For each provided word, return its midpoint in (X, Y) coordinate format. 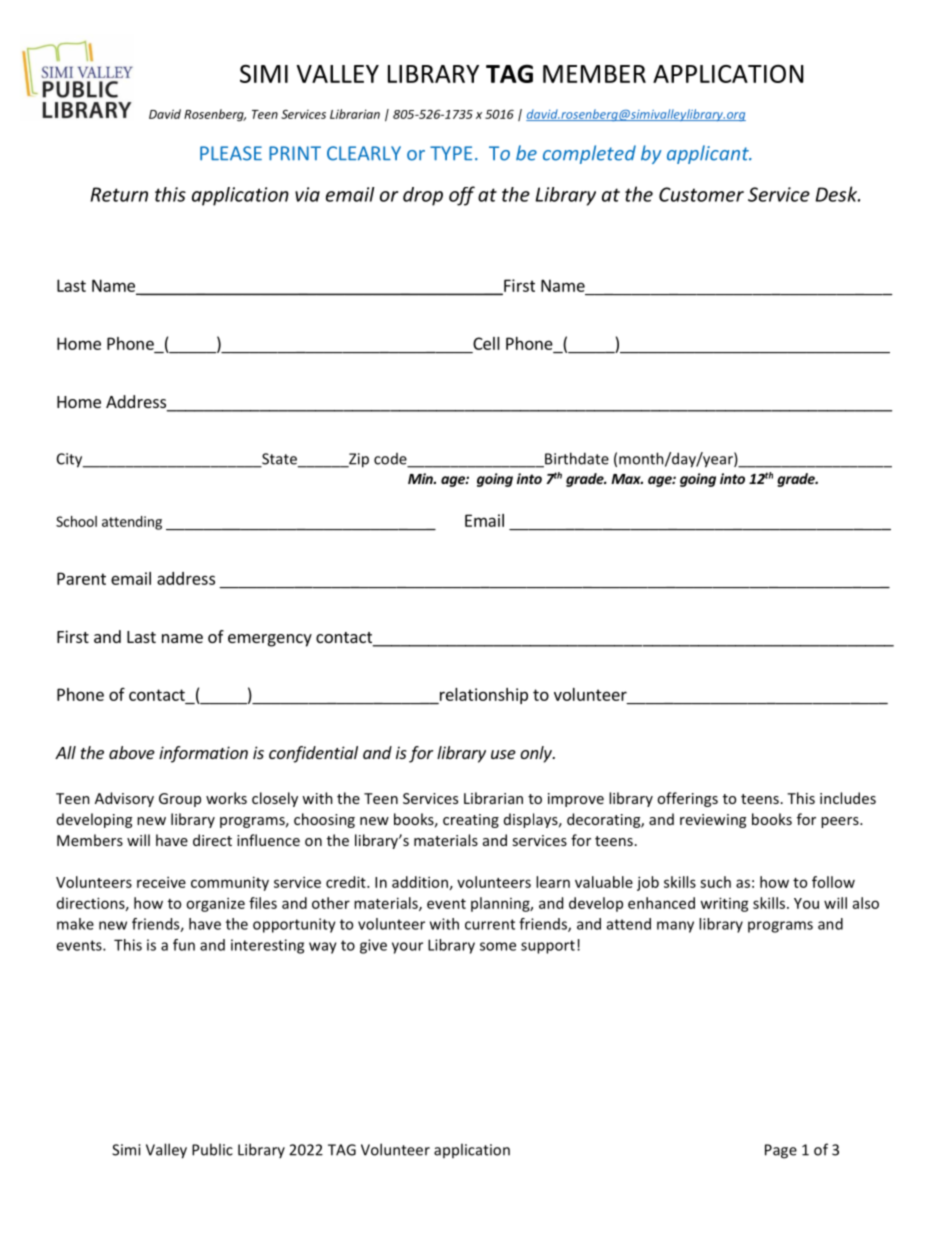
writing (724, 904)
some (498, 946)
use (503, 754)
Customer (701, 194)
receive (161, 882)
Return (119, 194)
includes (848, 798)
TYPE (451, 153)
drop (423, 196)
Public (212, 1149)
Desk (837, 194)
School (76, 521)
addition (420, 882)
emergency (270, 640)
